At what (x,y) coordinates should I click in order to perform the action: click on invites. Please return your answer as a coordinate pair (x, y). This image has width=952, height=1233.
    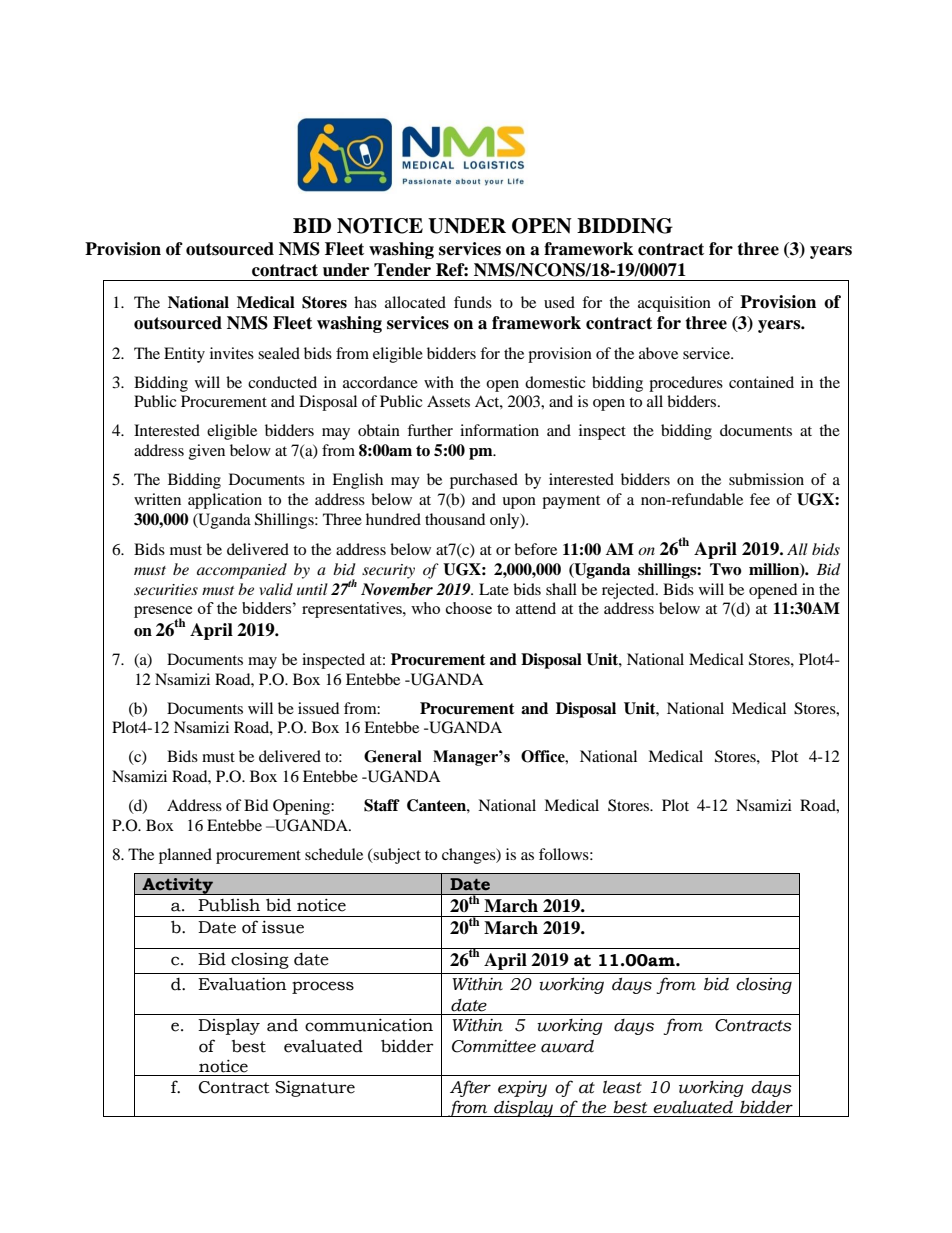
    Looking at the image, I should click on (232, 353).
